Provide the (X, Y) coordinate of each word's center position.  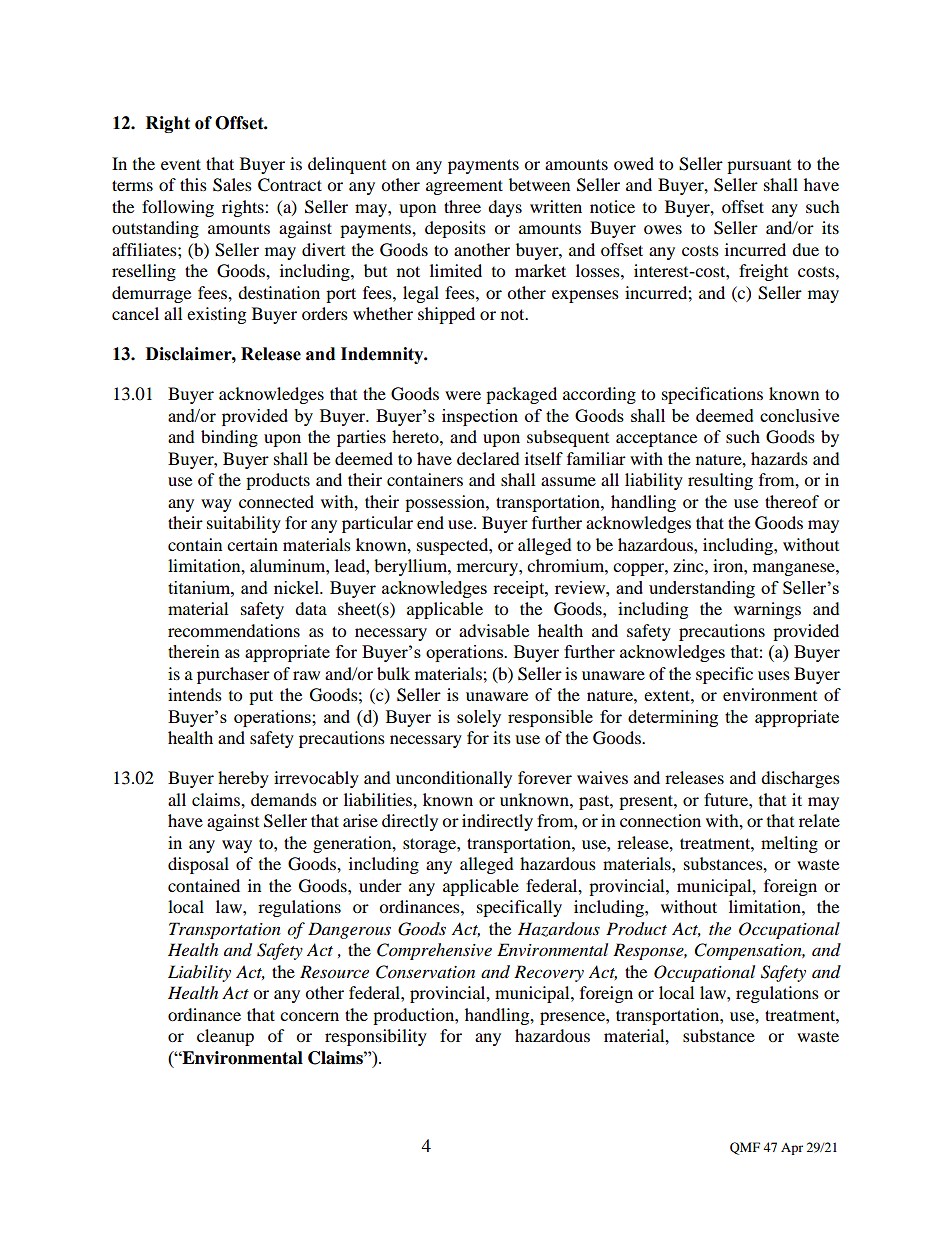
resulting (720, 481)
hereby (243, 779)
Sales (232, 185)
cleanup (225, 1037)
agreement (464, 187)
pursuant (759, 167)
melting (789, 844)
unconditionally (454, 779)
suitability (244, 524)
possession (446, 503)
